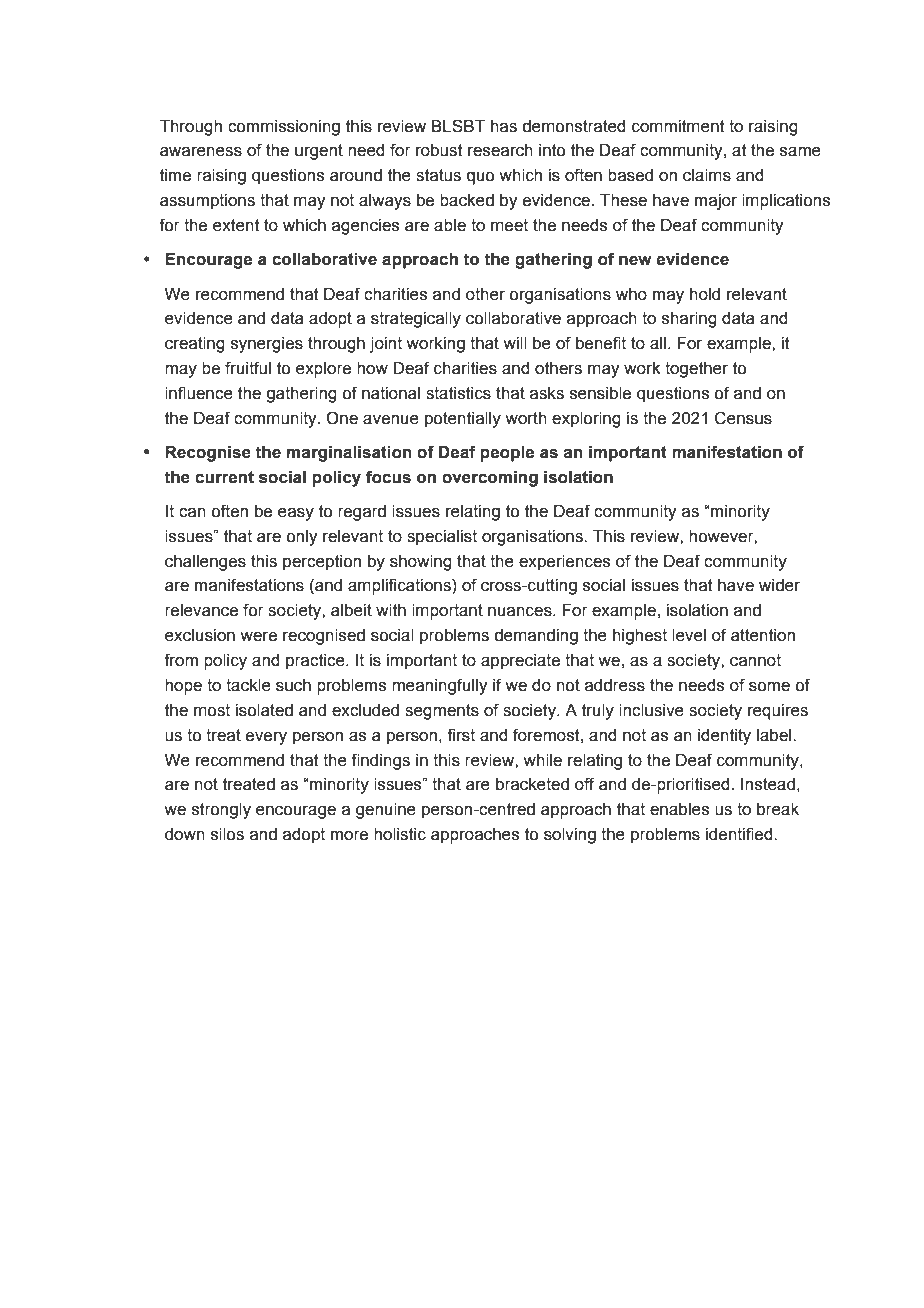 This screenshot has width=924, height=1308. Describe the element at coordinates (267, 345) in the screenshot. I see `synergies` at that location.
